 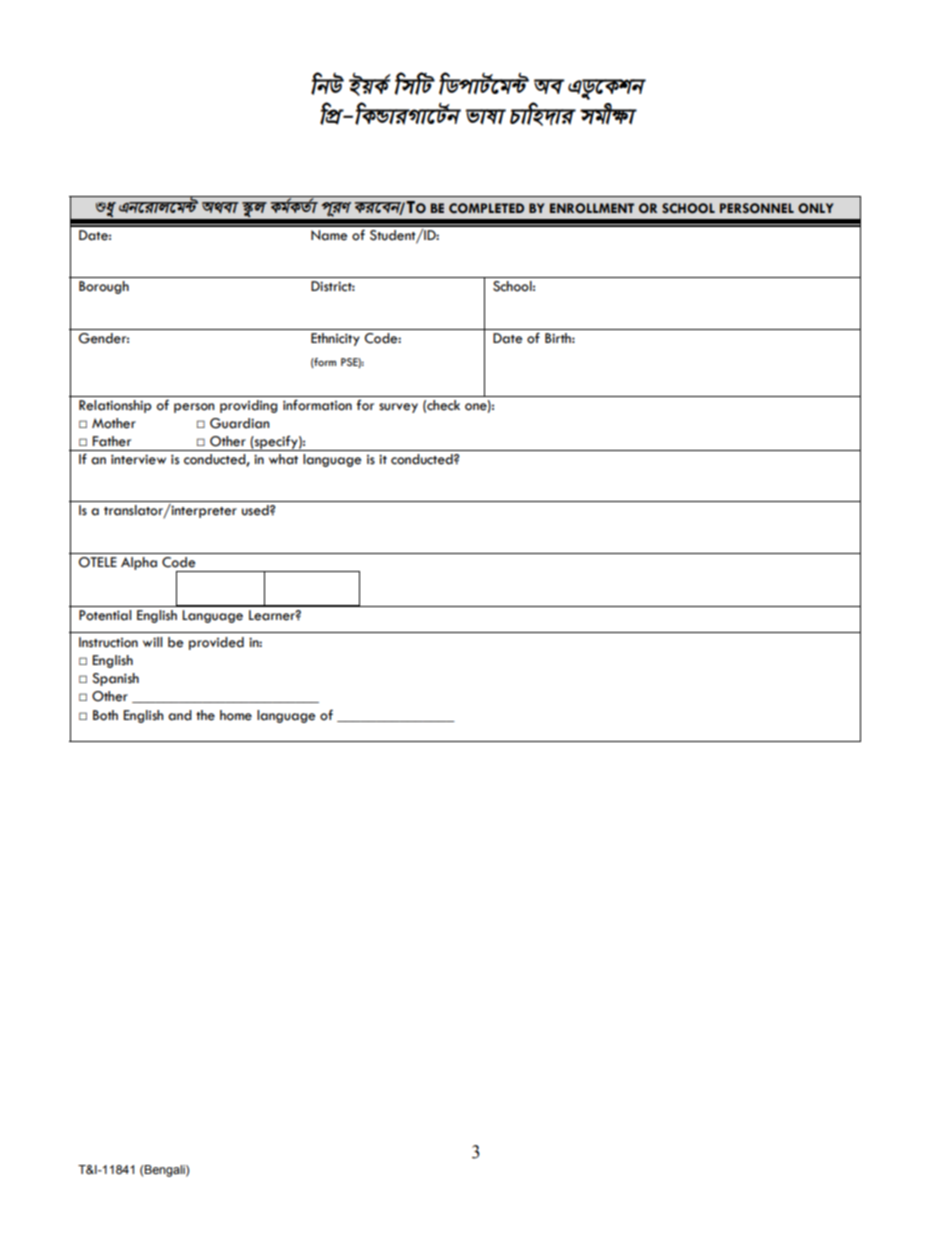 I want to click on Alpha, so click(x=139, y=563).
